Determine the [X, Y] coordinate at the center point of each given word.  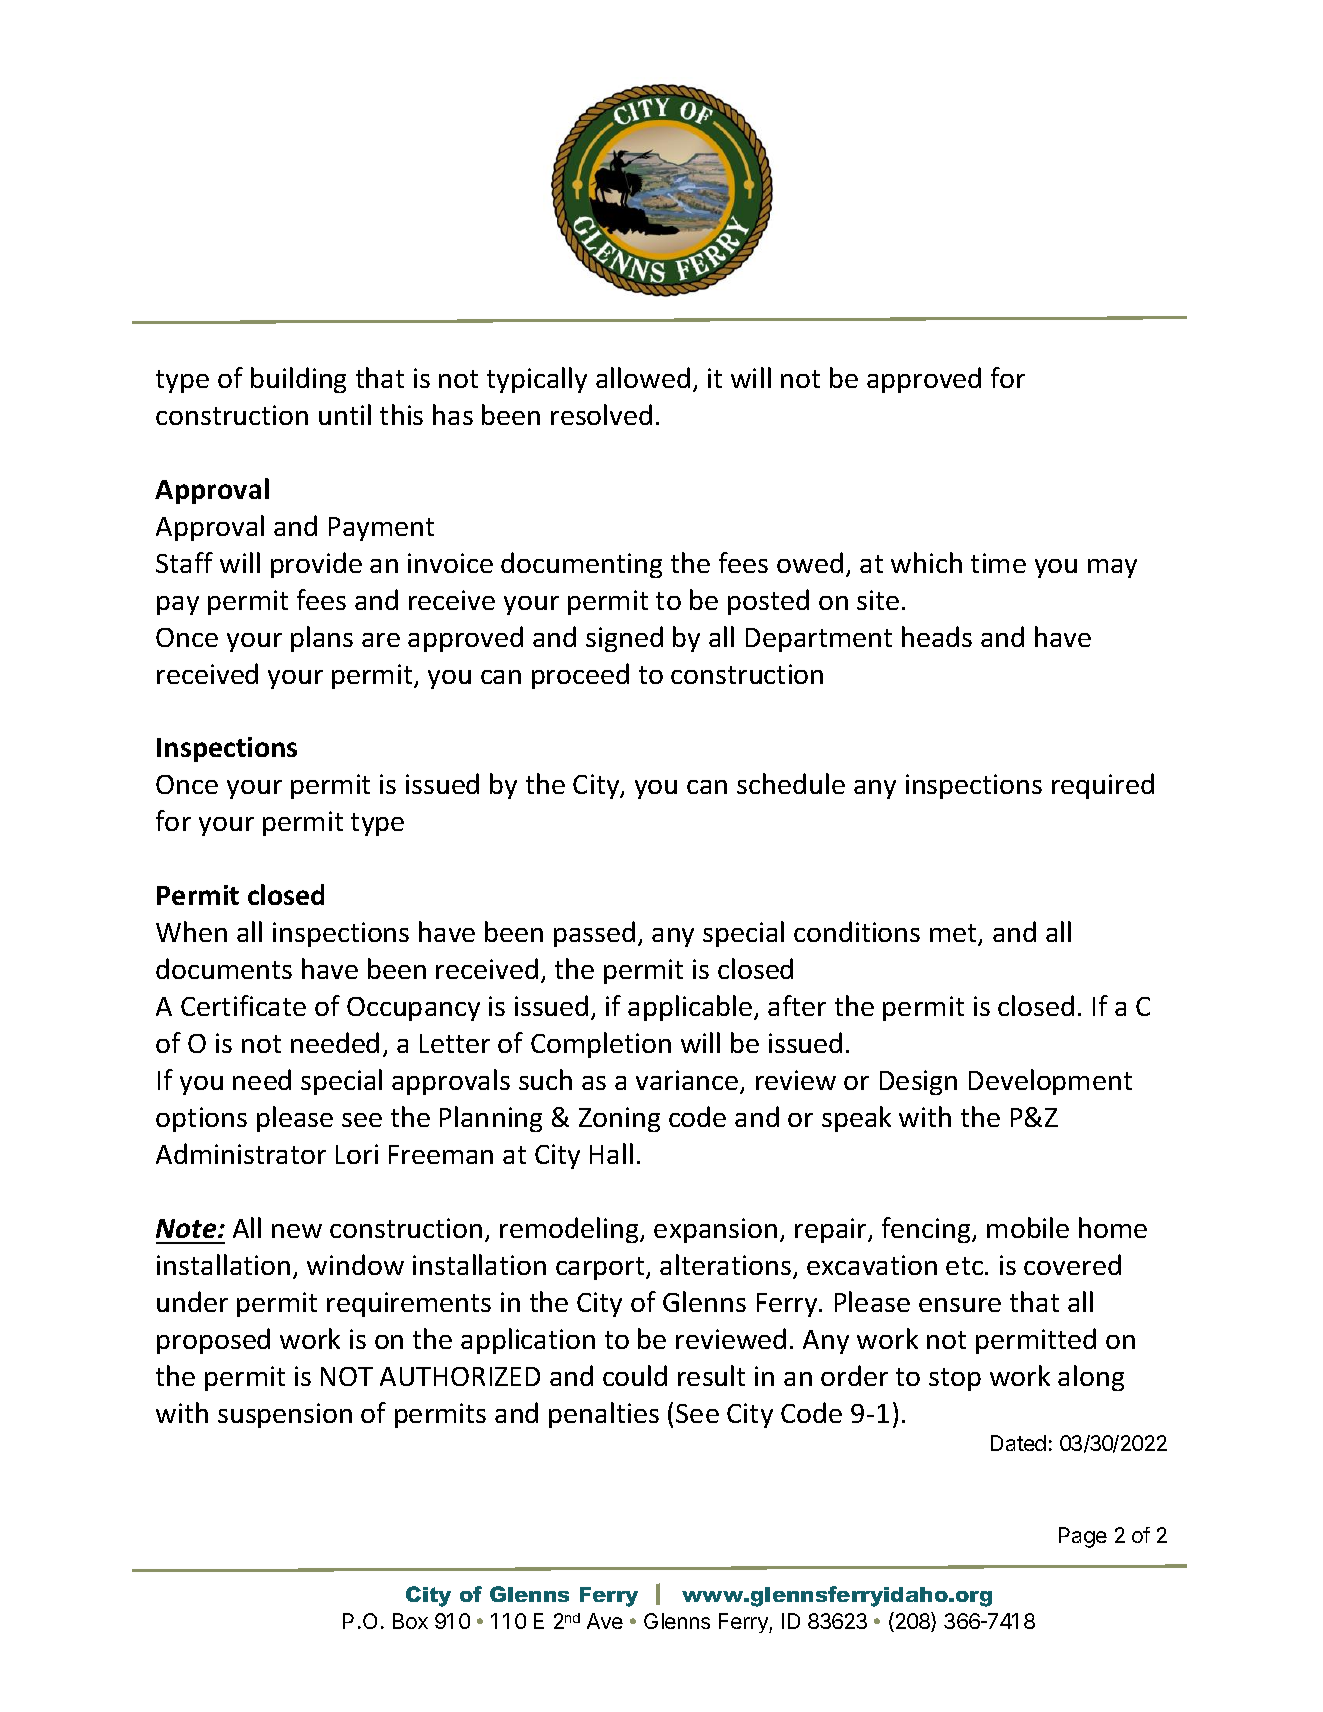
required [1103, 786]
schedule [791, 783]
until [345, 414]
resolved [601, 414]
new [297, 1231]
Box [410, 1621]
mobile [1028, 1227]
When [191, 931]
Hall [611, 1153]
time [998, 563]
